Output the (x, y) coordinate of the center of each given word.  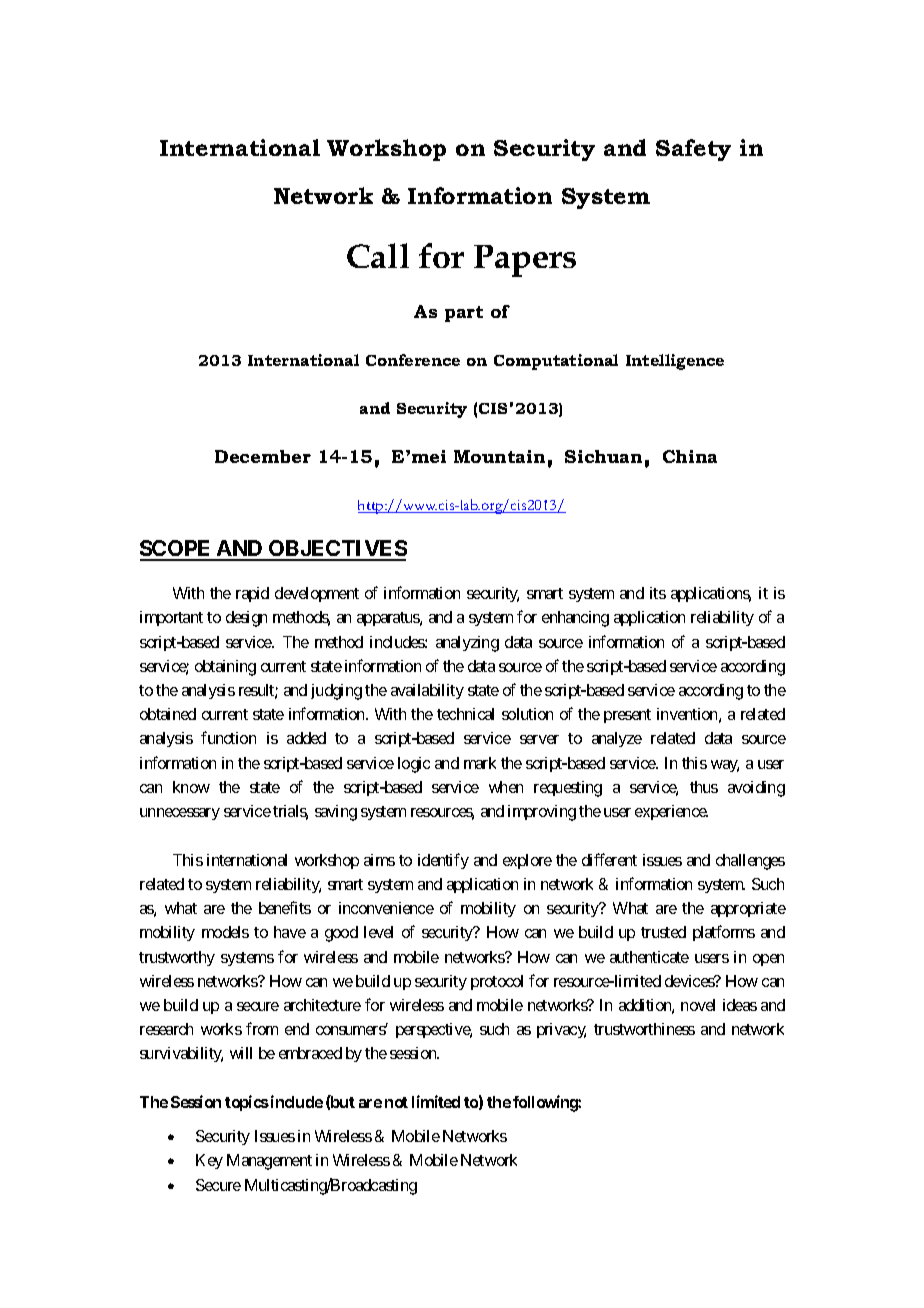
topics (247, 1103)
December (263, 456)
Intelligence (675, 362)
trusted (663, 932)
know (191, 787)
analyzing (467, 644)
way (725, 766)
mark (480, 763)
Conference (413, 360)
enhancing (575, 619)
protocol (497, 982)
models (225, 932)
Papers (525, 261)
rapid (252, 594)
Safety (693, 150)
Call (378, 255)
